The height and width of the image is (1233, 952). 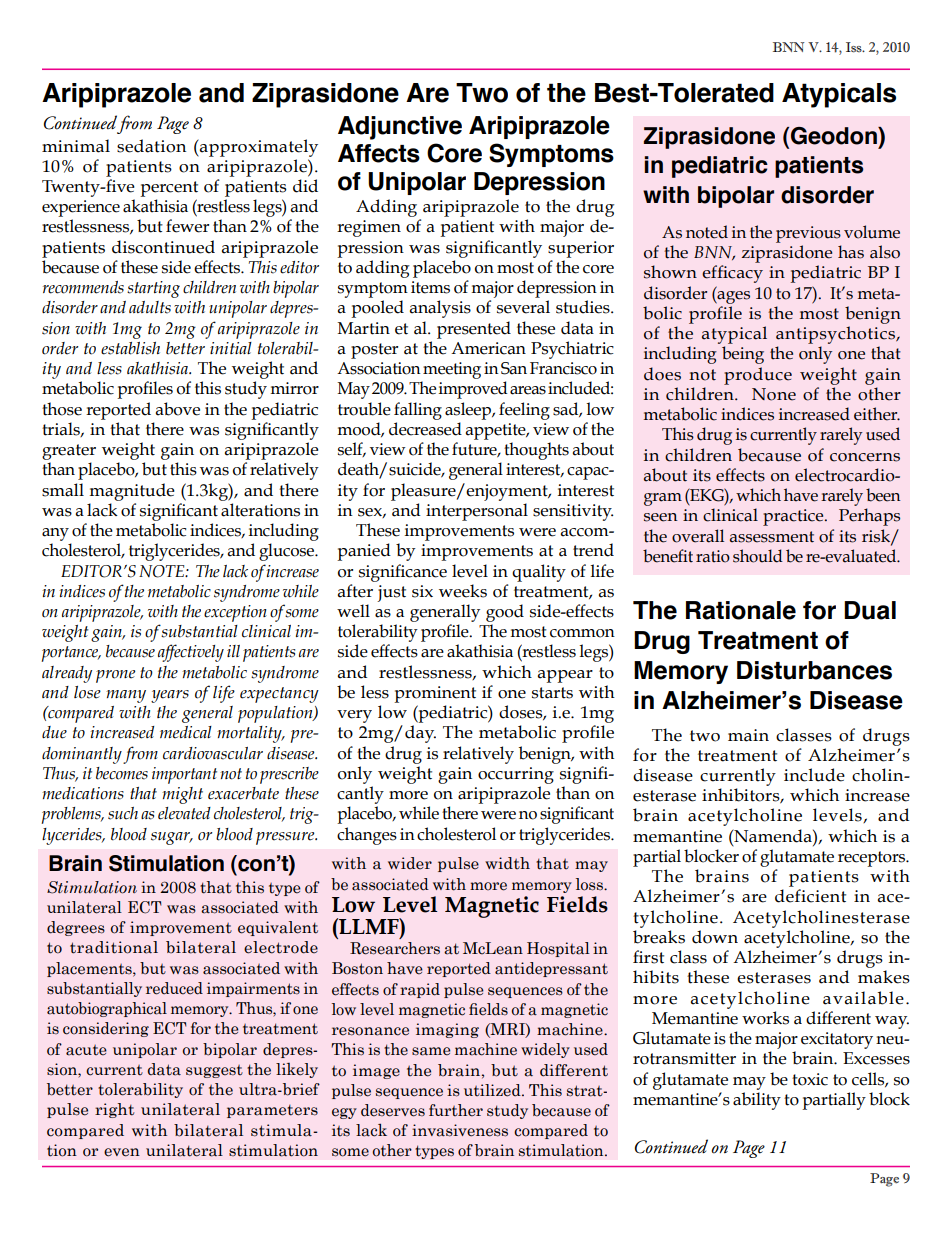 What do you see at coordinates (855, 47) in the image?
I see `Iss` at bounding box center [855, 47].
